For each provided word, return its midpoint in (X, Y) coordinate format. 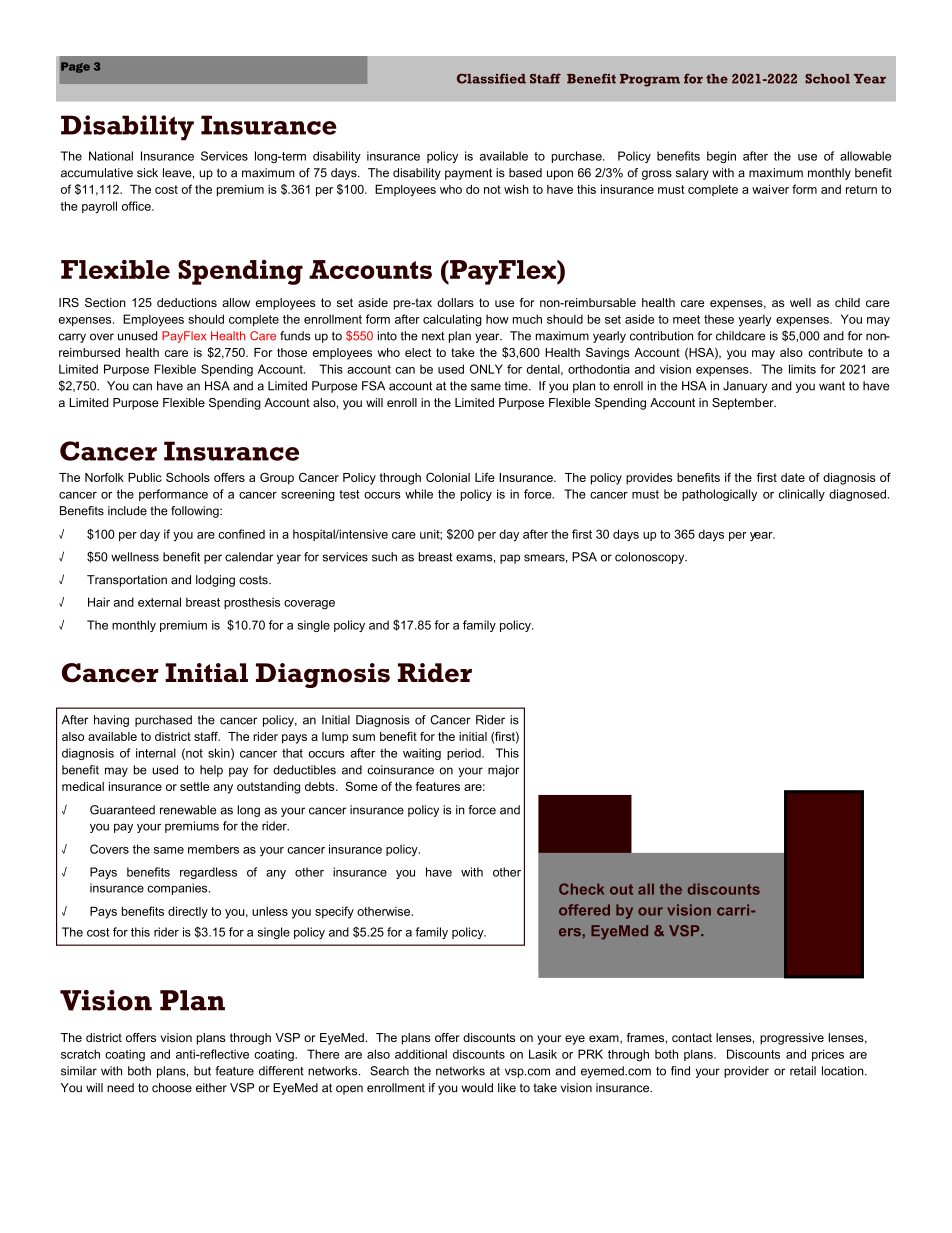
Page (75, 67)
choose (172, 1088)
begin (721, 157)
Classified (491, 78)
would (477, 1088)
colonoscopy (651, 558)
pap (510, 559)
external (159, 602)
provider (746, 1072)
